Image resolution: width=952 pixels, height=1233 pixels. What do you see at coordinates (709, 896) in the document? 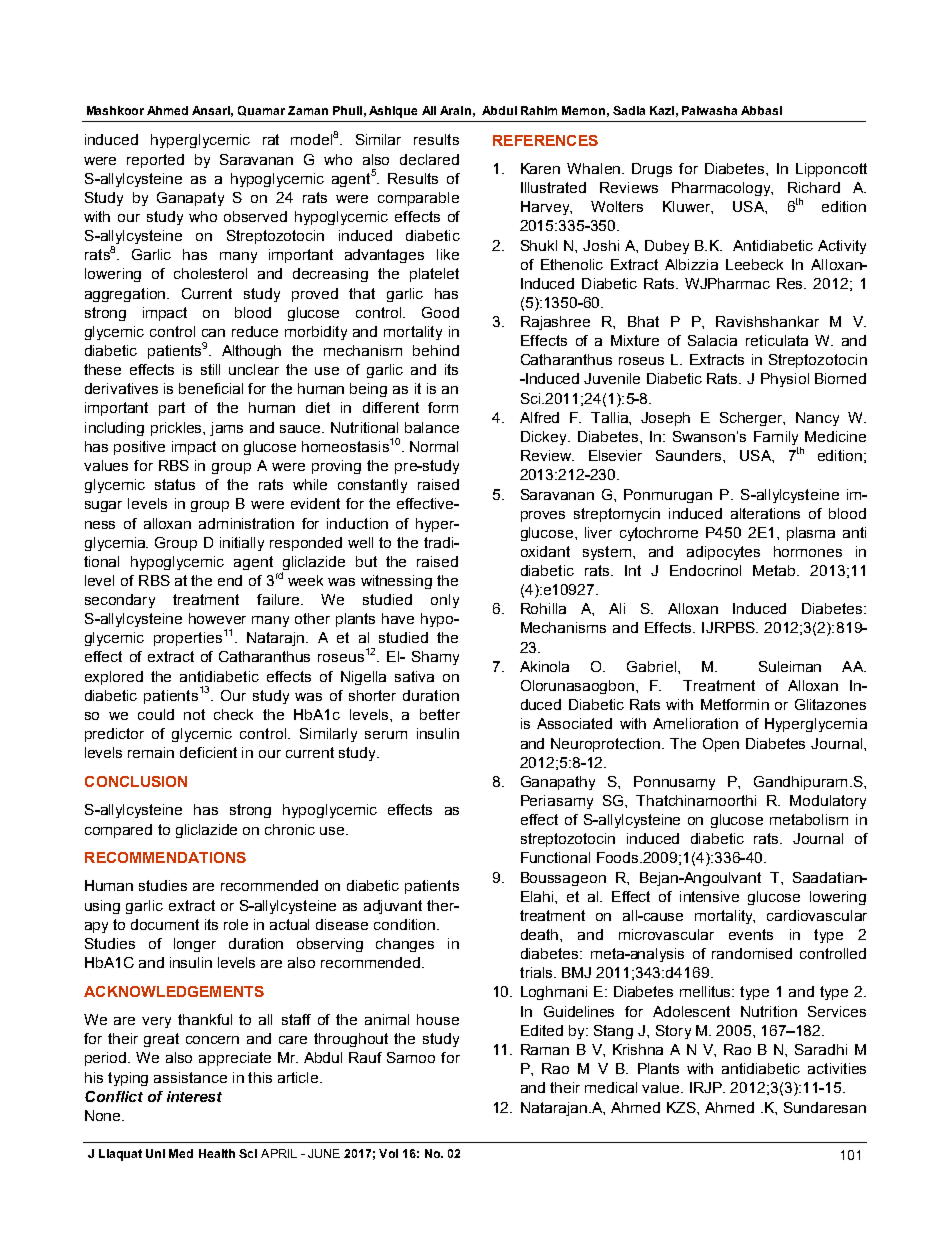
I see `intensive` at bounding box center [709, 896].
